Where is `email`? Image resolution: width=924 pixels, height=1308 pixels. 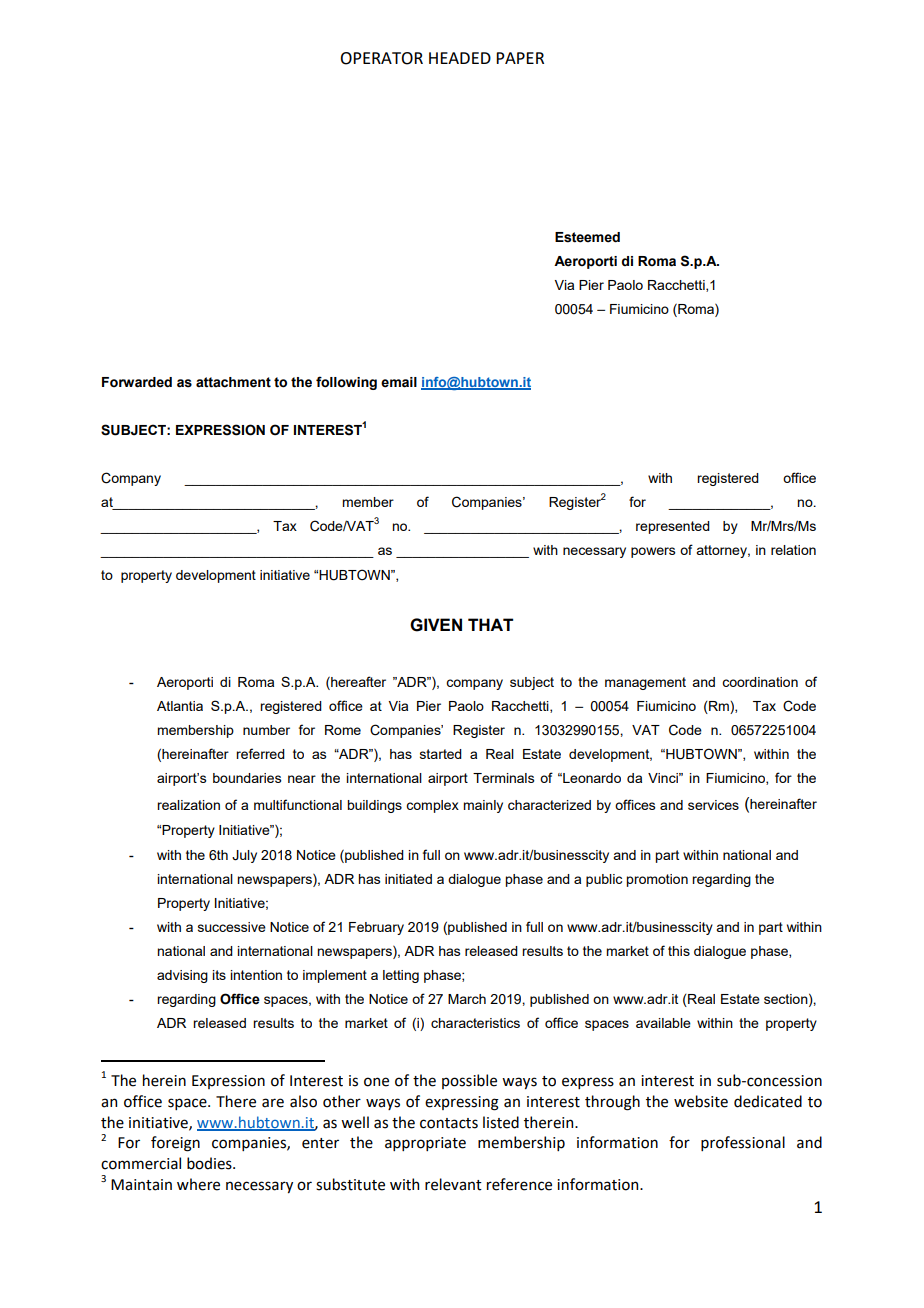
email is located at coordinates (399, 382).
